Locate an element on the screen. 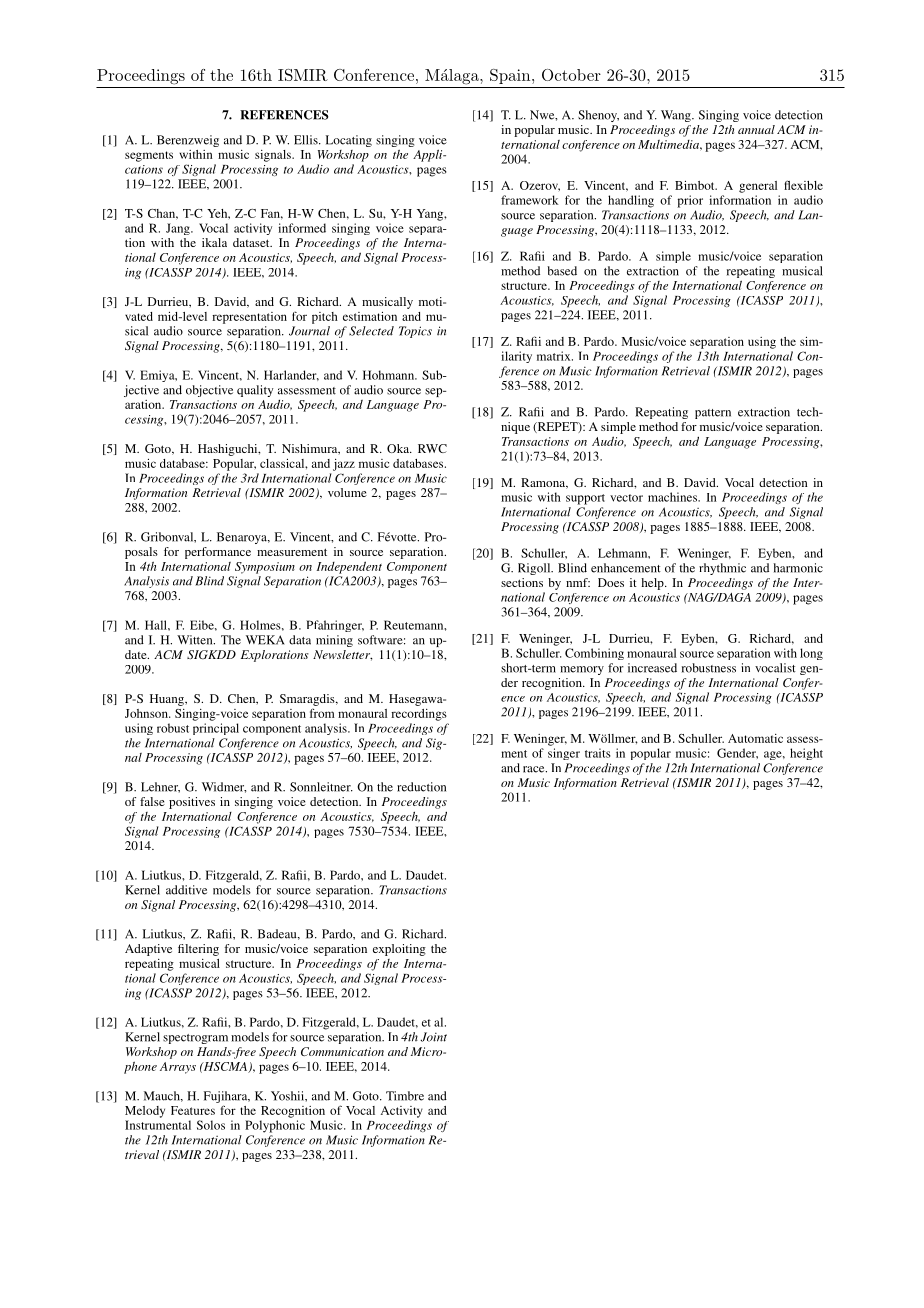 The image size is (924, 1308). Combining is located at coordinates (594, 654).
